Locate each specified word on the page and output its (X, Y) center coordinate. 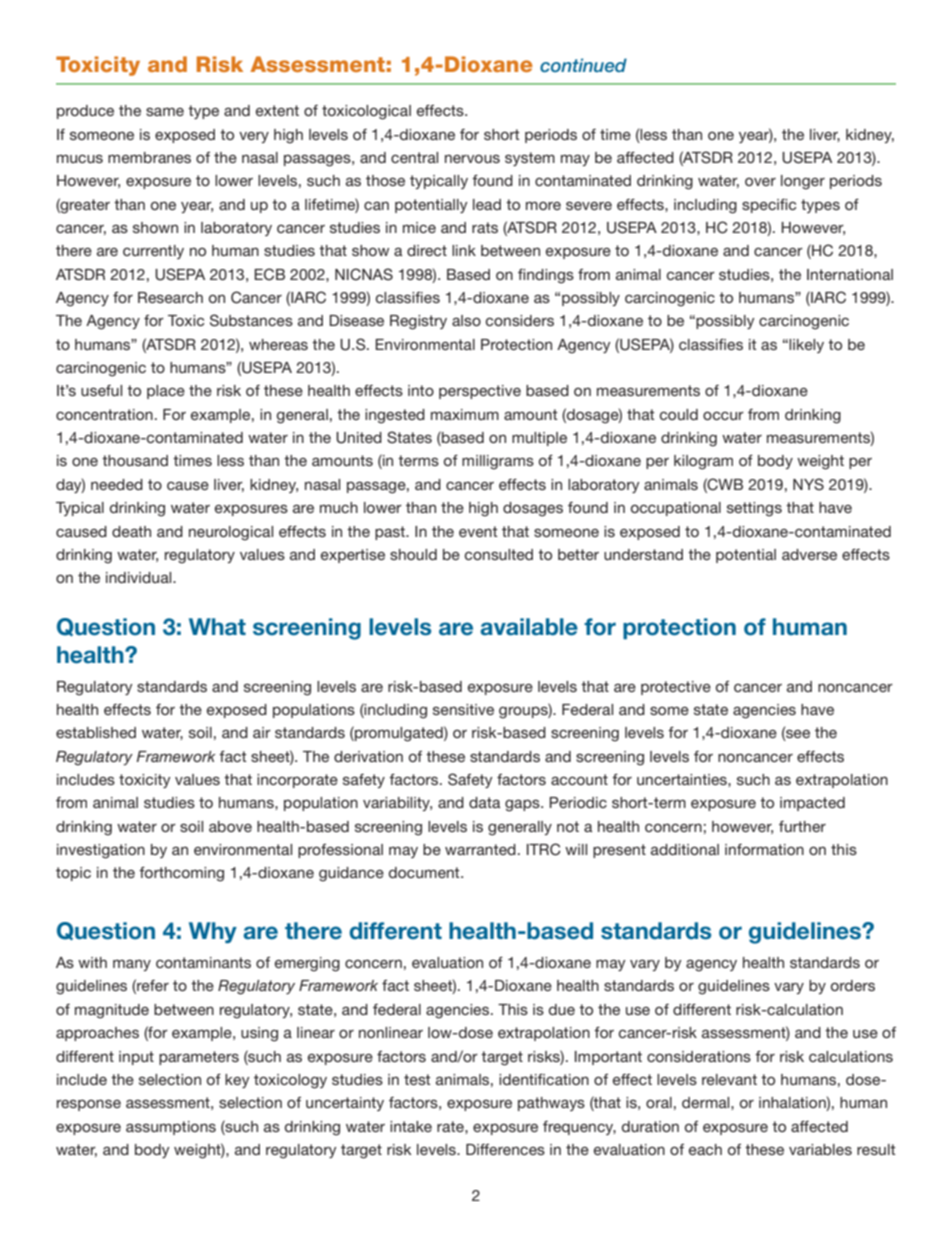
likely (806, 346)
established (96, 732)
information (764, 849)
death (131, 531)
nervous (472, 158)
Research (170, 297)
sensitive (463, 709)
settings (754, 509)
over (760, 182)
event (478, 531)
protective (676, 688)
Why (213, 932)
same (165, 111)
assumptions (171, 1128)
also (466, 320)
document (425, 872)
